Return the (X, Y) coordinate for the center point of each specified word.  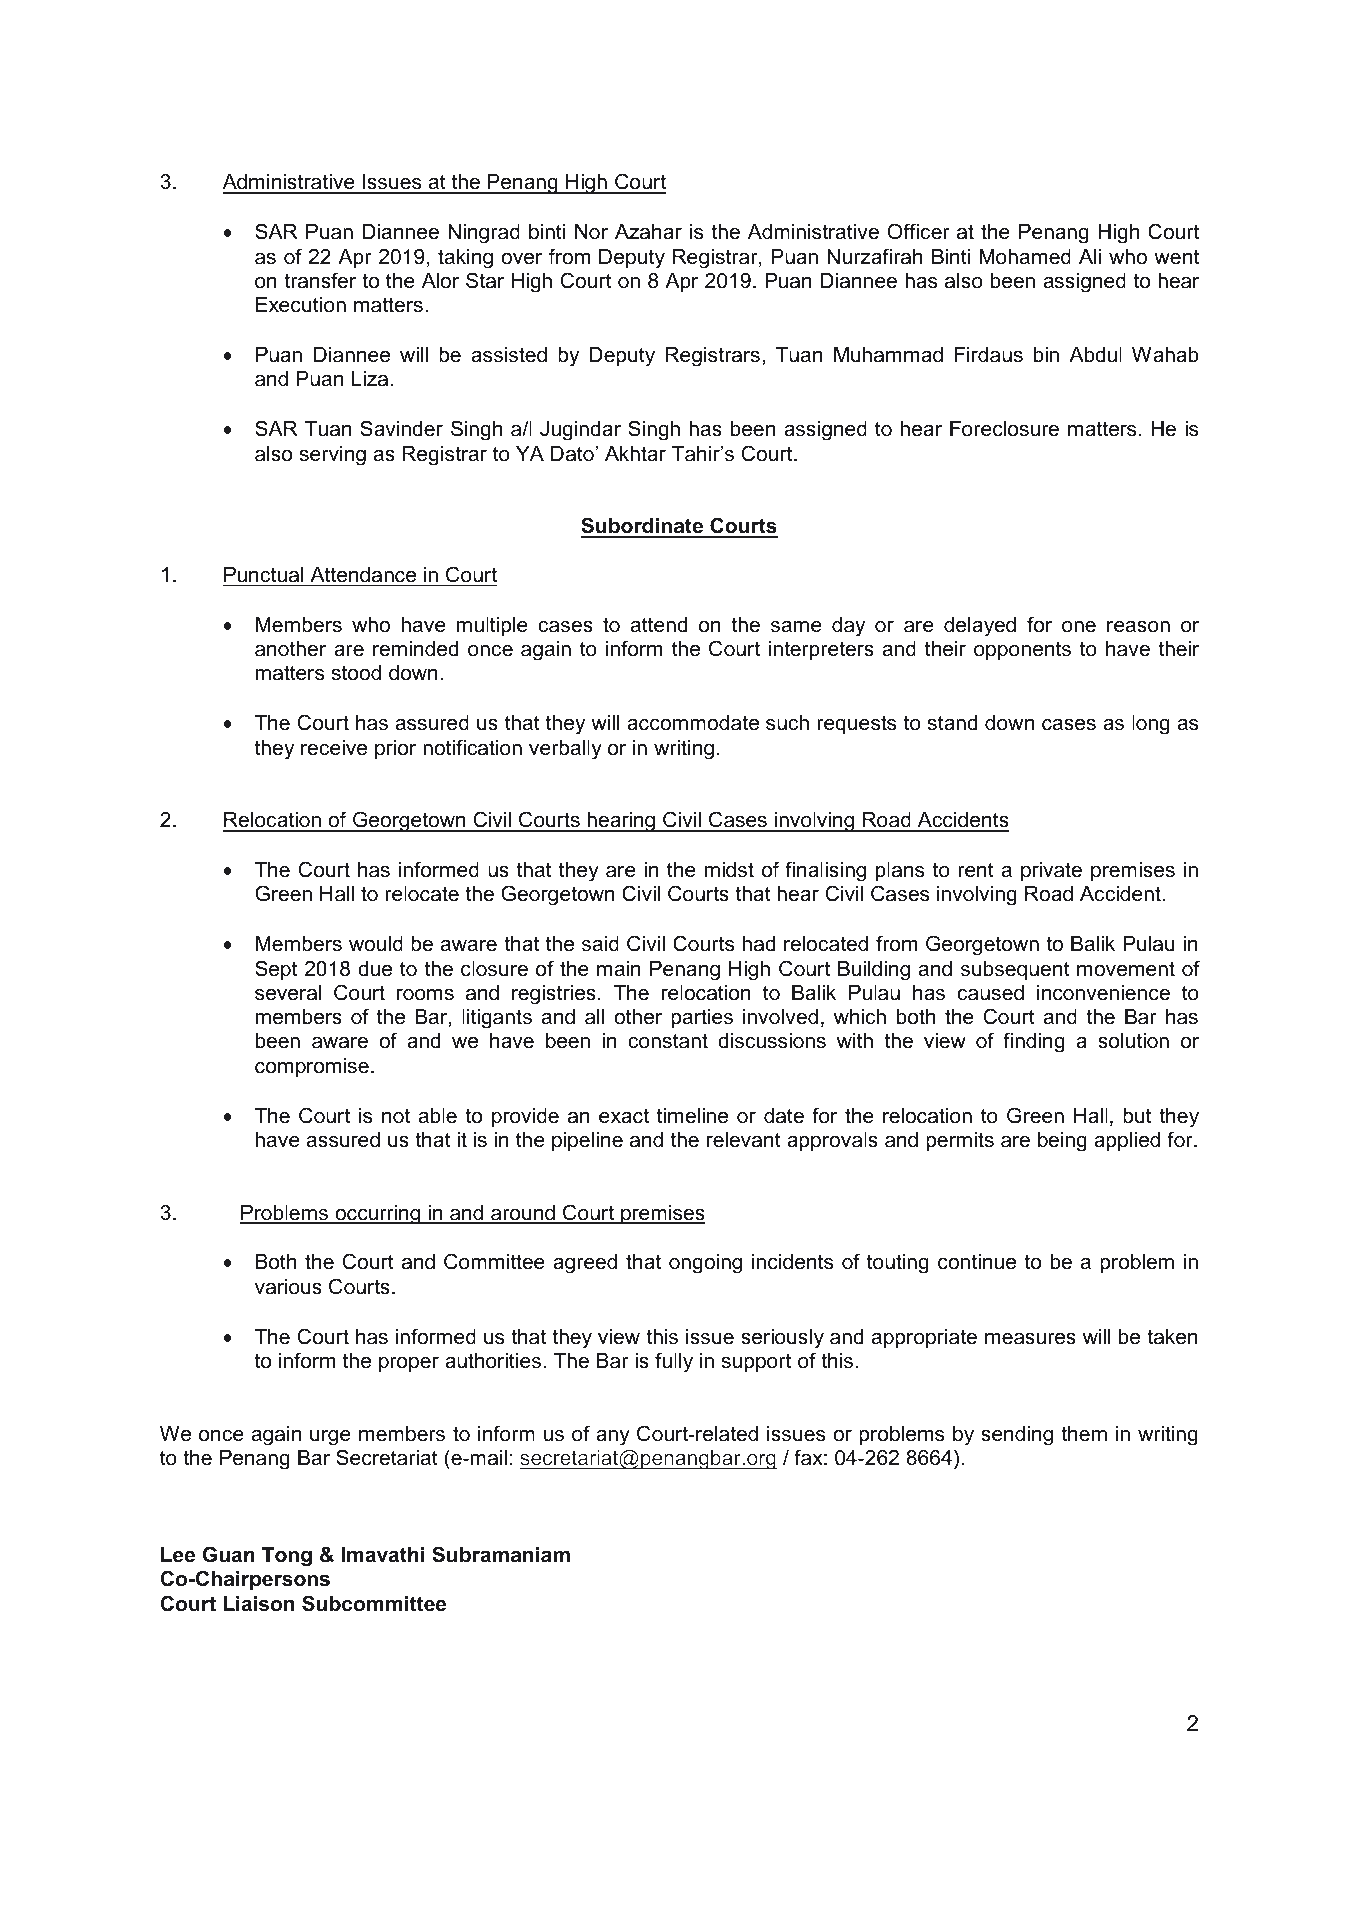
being (1062, 1142)
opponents (1022, 650)
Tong (287, 1557)
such (787, 723)
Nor (591, 232)
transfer (320, 280)
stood (356, 673)
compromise (312, 1067)
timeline (692, 1116)
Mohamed (1025, 257)
